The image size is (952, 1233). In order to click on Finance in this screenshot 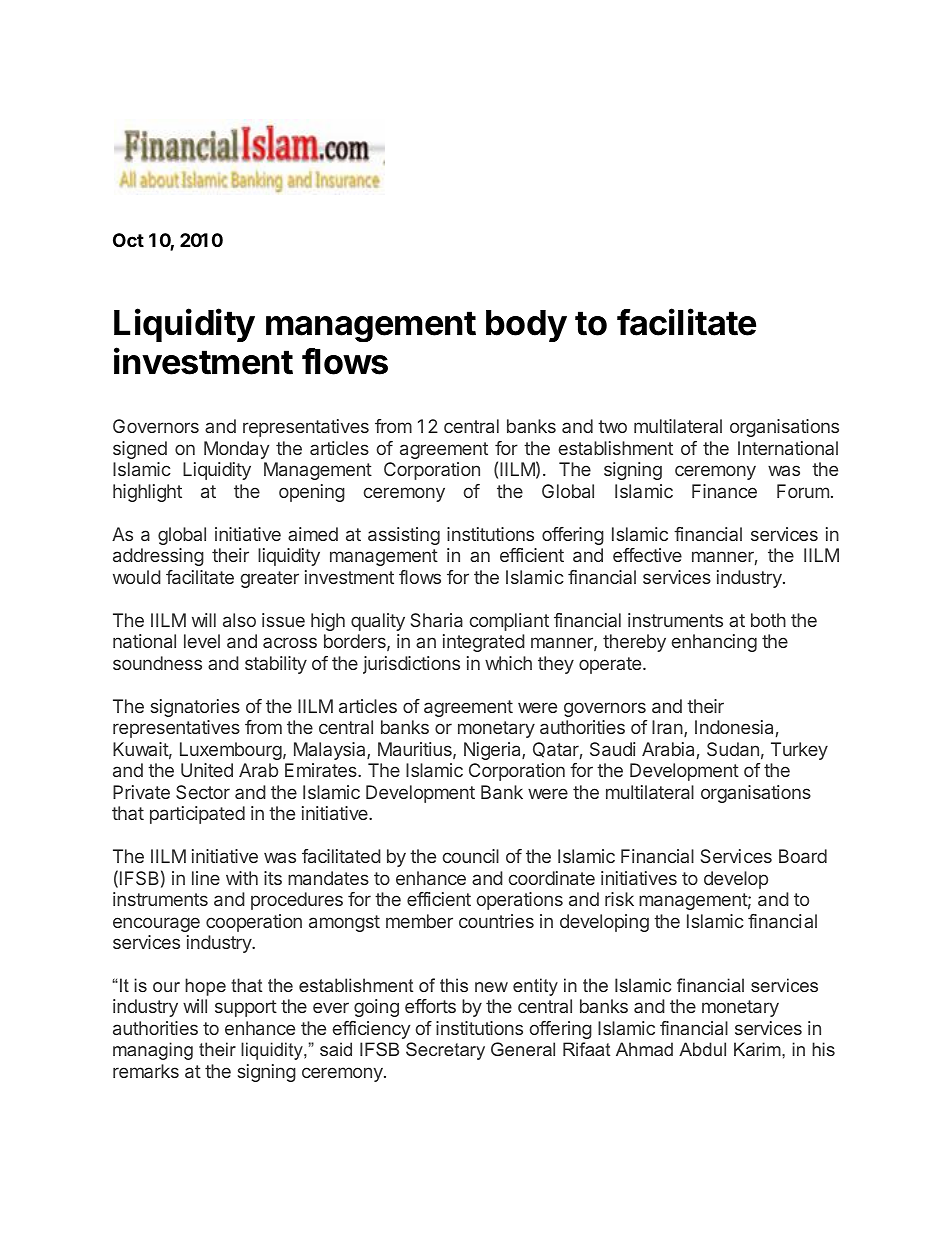, I will do `click(724, 491)`.
